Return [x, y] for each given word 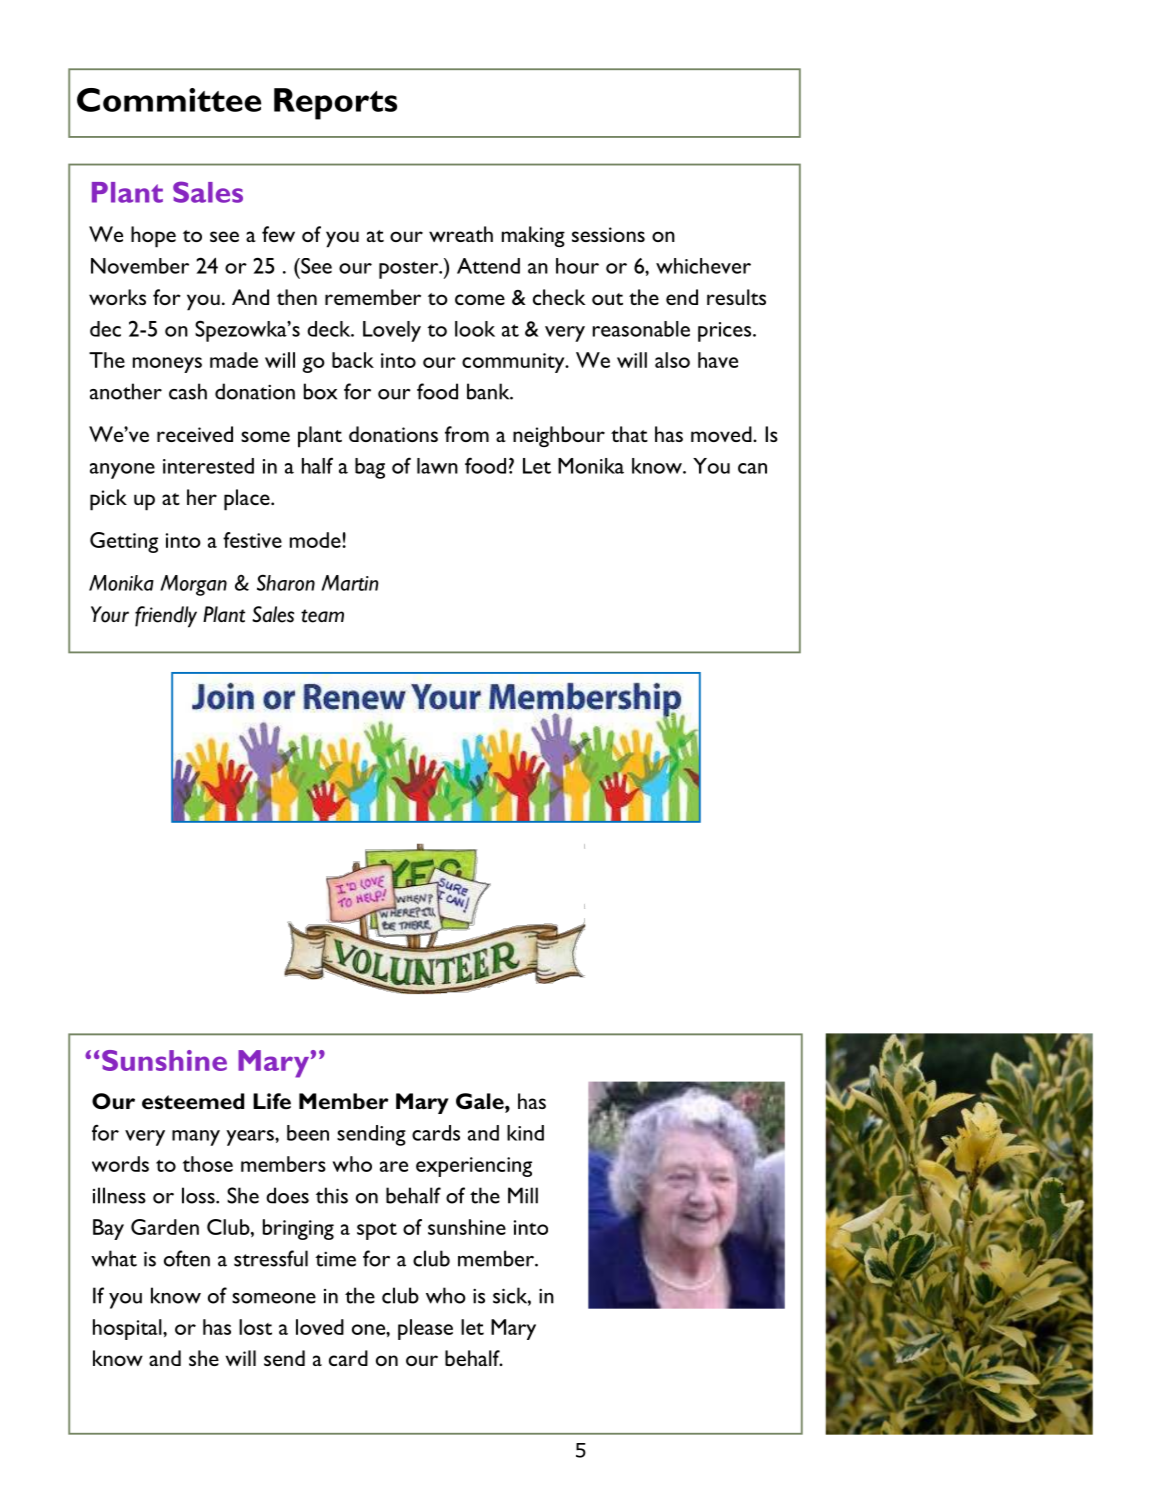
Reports [335, 104]
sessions [608, 234]
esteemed [193, 1101]
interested [208, 466]
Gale [481, 1101]
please [425, 1329]
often [187, 1258]
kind [525, 1133]
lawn [437, 466]
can [752, 468]
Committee [169, 100]
